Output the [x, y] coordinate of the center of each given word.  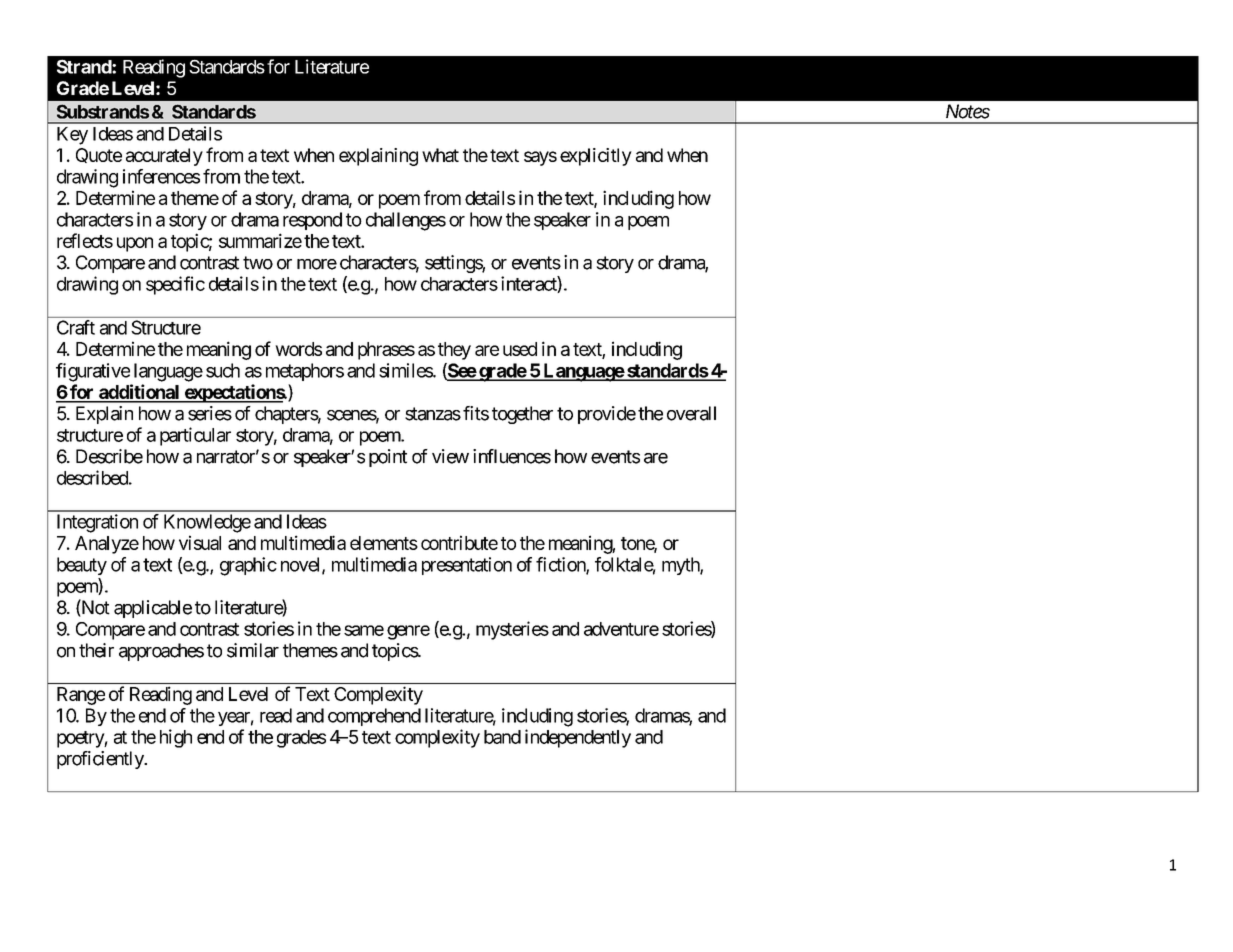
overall [691, 413]
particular [195, 436]
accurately [164, 157]
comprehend [374, 717]
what [440, 155]
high [176, 738]
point [388, 458]
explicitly [596, 157]
